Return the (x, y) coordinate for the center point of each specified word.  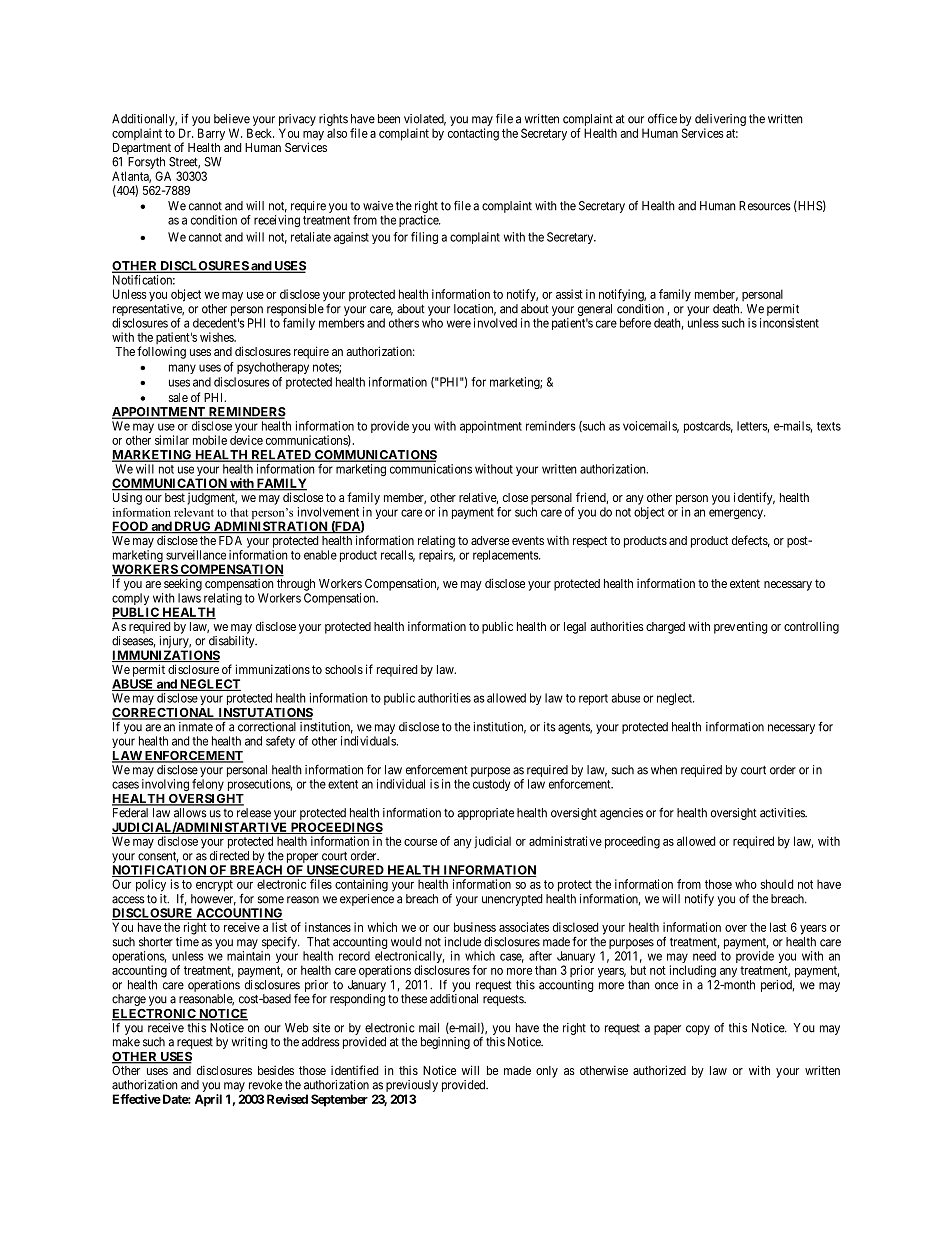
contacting (473, 134)
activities (783, 813)
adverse (490, 540)
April (208, 1100)
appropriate (485, 814)
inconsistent (789, 323)
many (182, 369)
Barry (211, 134)
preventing (741, 627)
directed (229, 856)
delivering (720, 120)
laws (189, 598)
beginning (445, 1043)
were (459, 324)
